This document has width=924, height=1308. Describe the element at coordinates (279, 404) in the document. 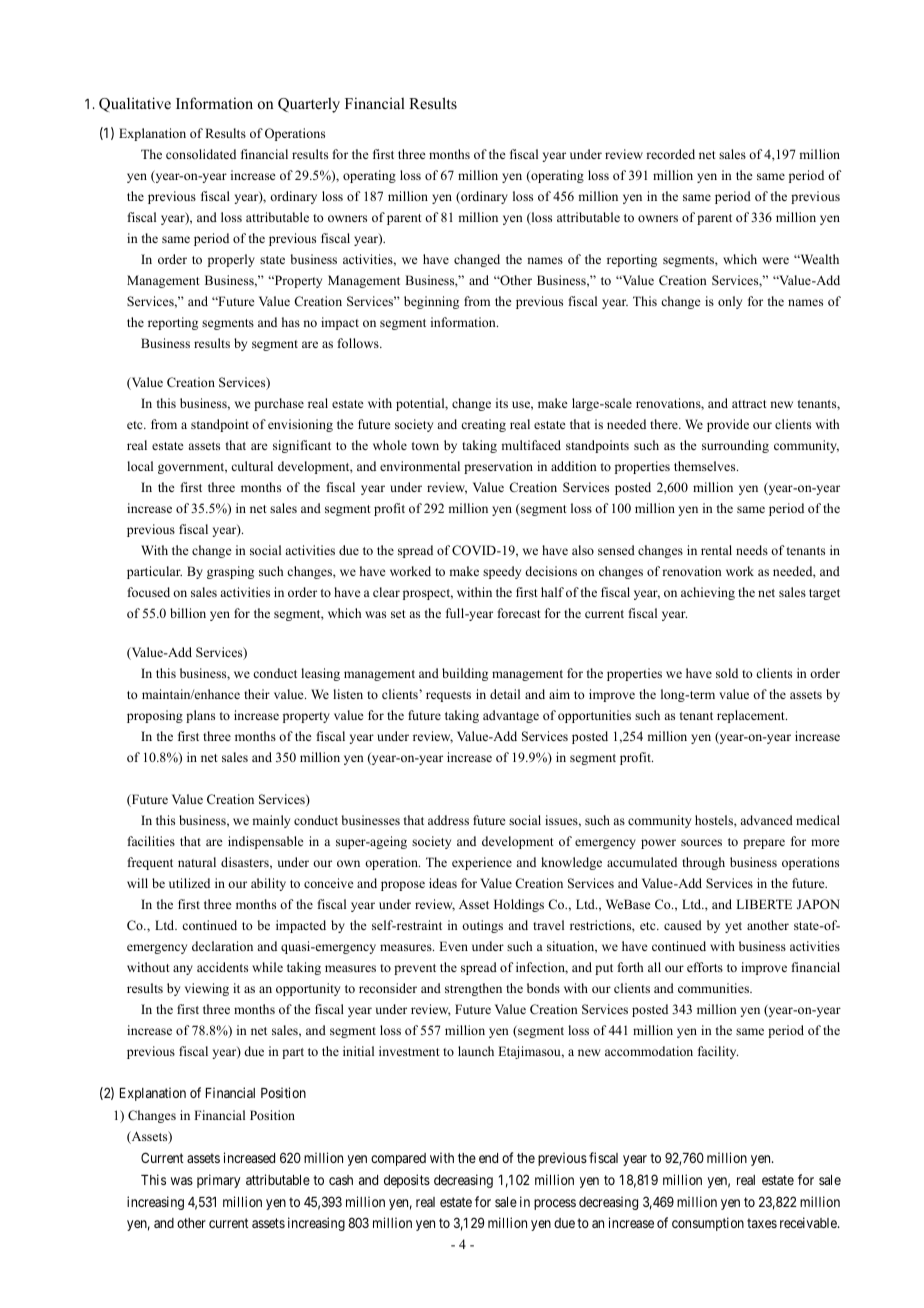

I see `purchase` at that location.
